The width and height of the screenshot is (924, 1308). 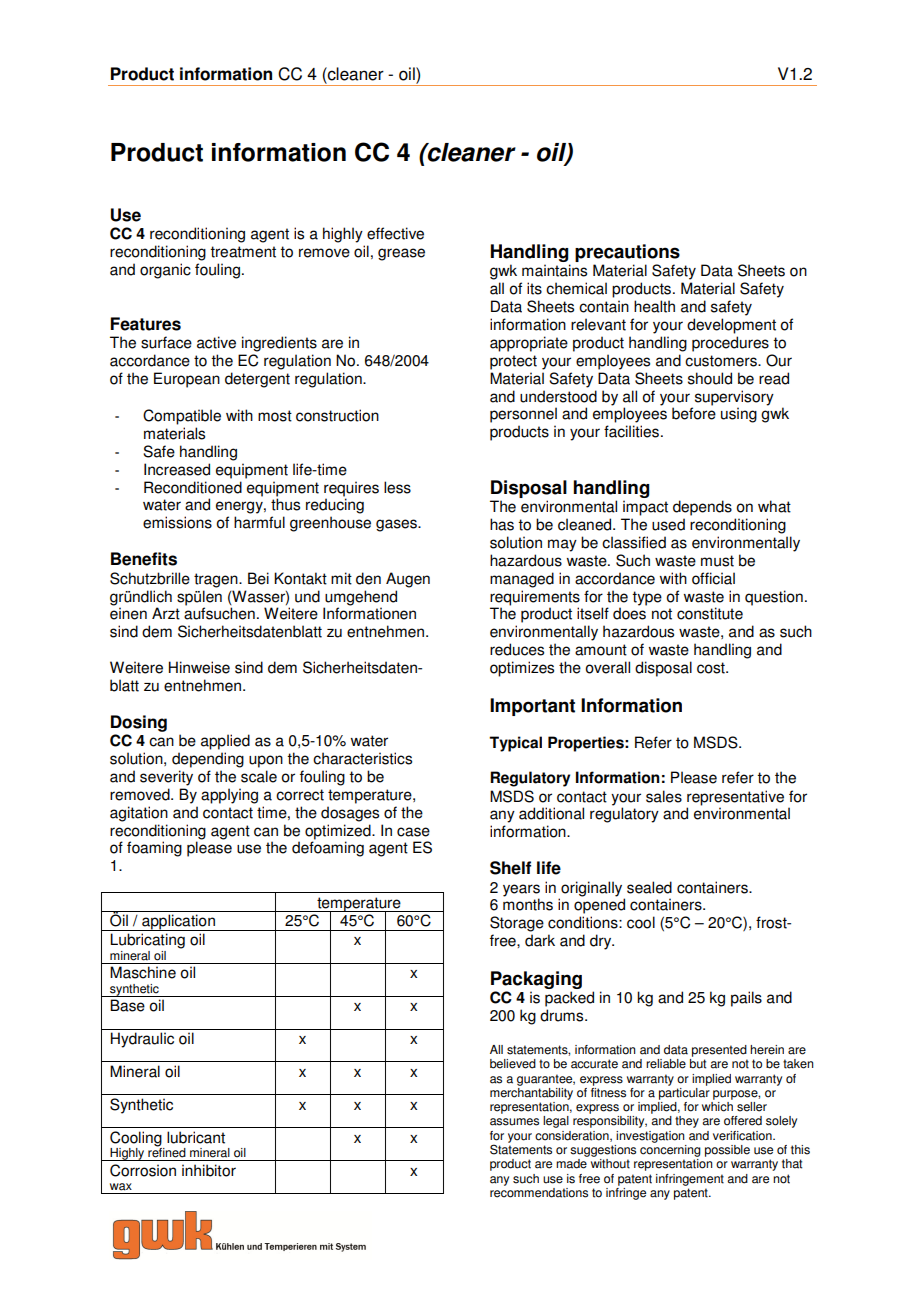 I want to click on inhibitor, so click(x=209, y=1170).
